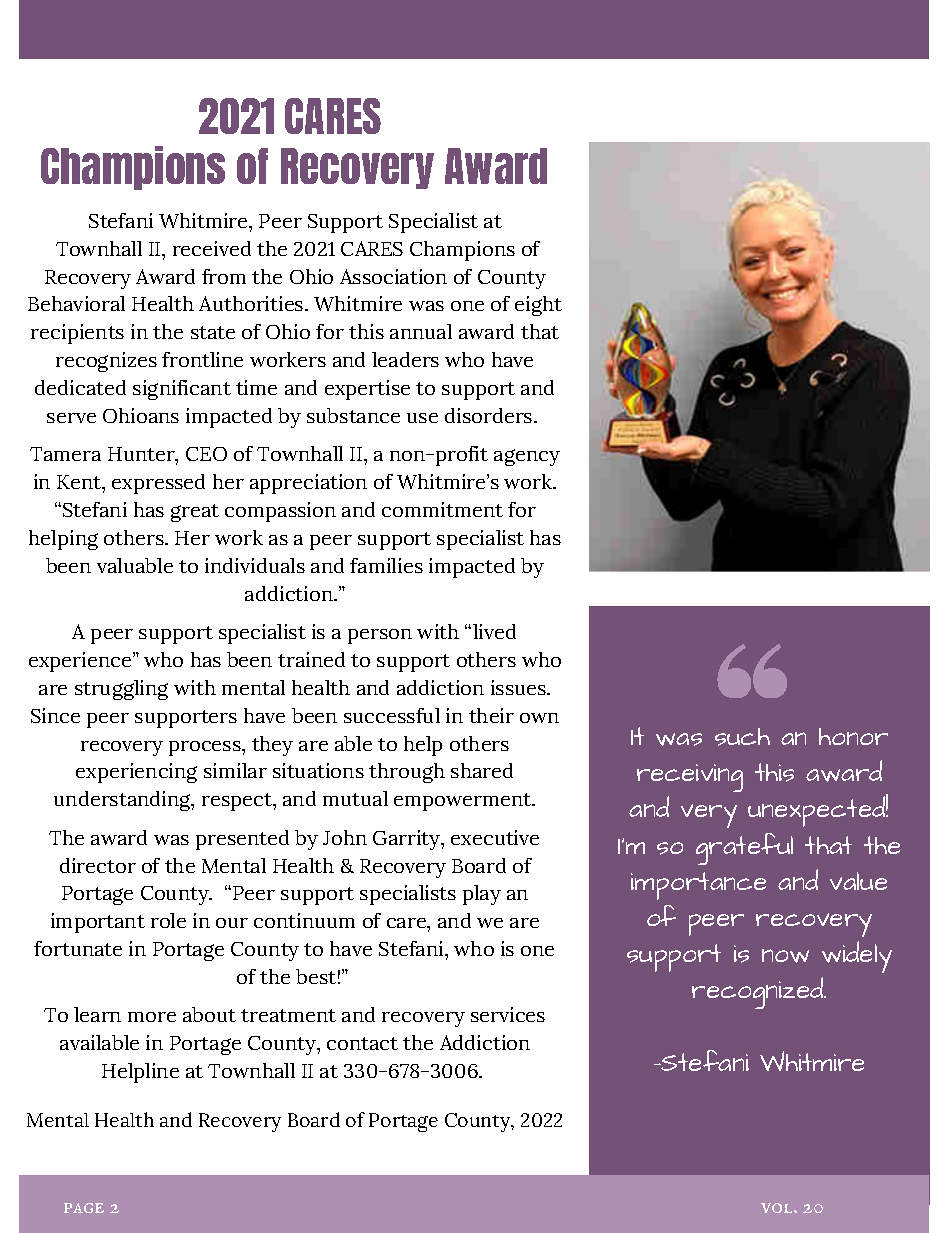 The height and width of the screenshot is (1233, 952). Describe the element at coordinates (386, 565) in the screenshot. I see `families` at that location.
